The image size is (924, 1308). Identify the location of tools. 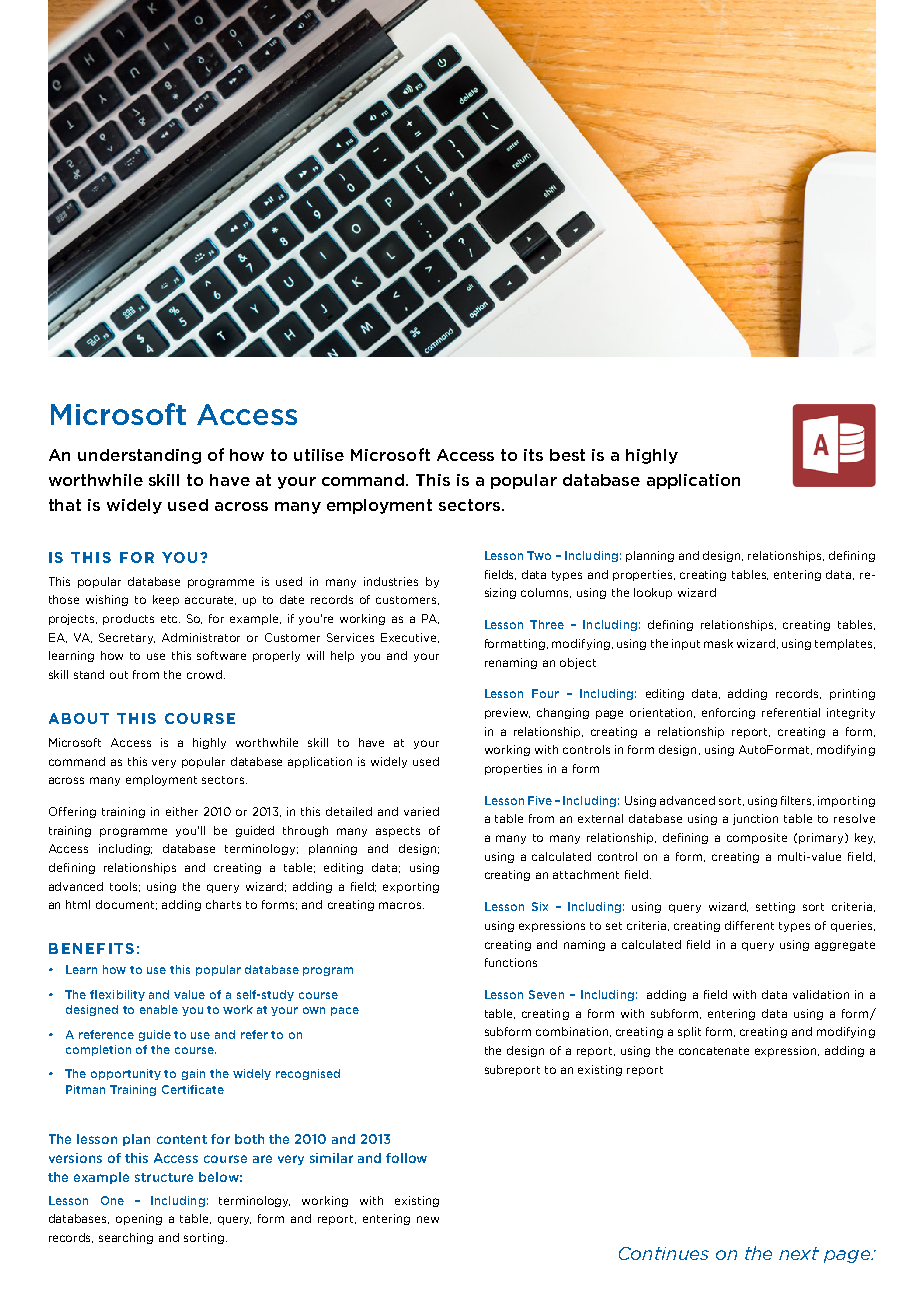
(125, 887).
